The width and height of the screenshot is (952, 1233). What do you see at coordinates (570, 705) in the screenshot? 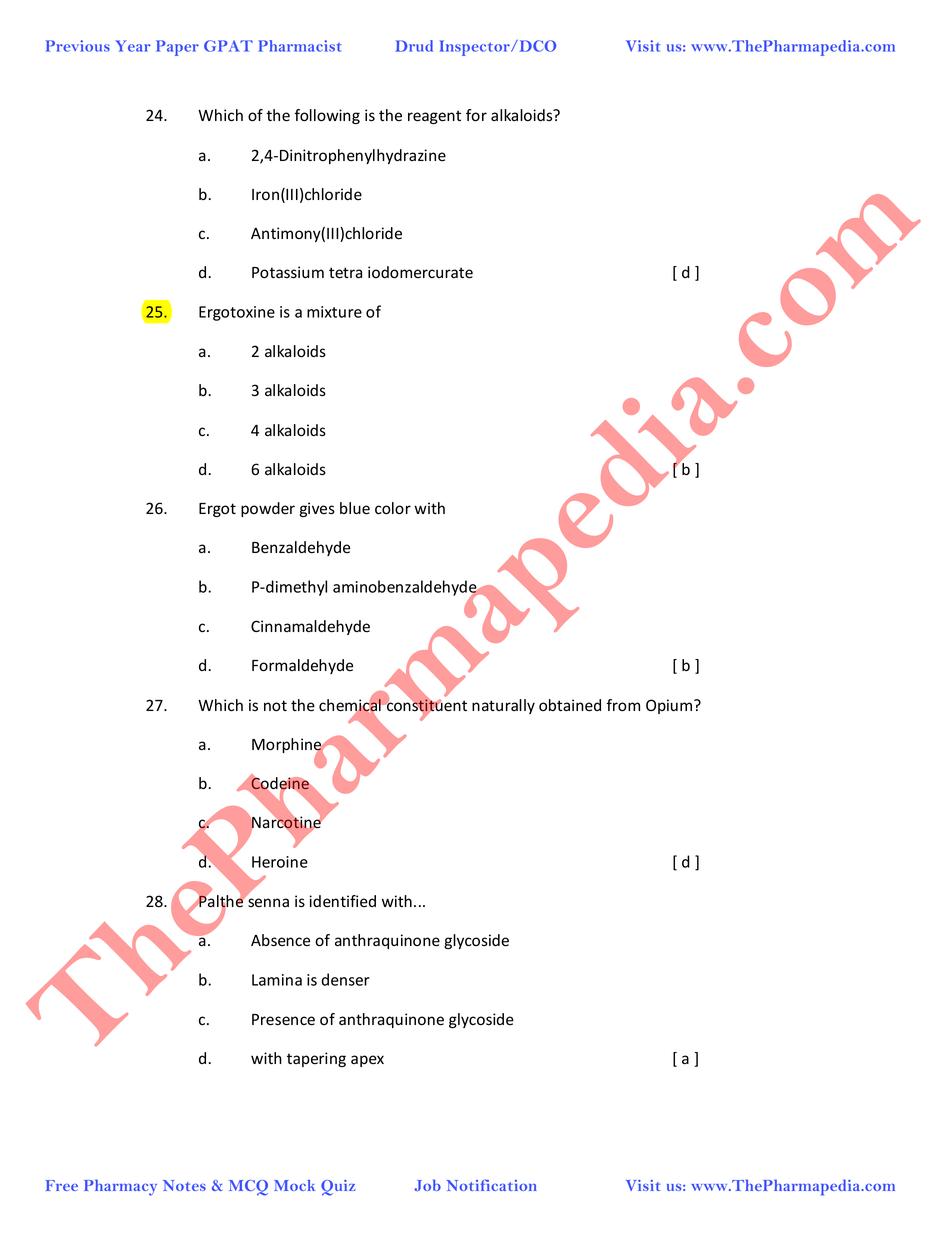
I see `obtained` at bounding box center [570, 705].
